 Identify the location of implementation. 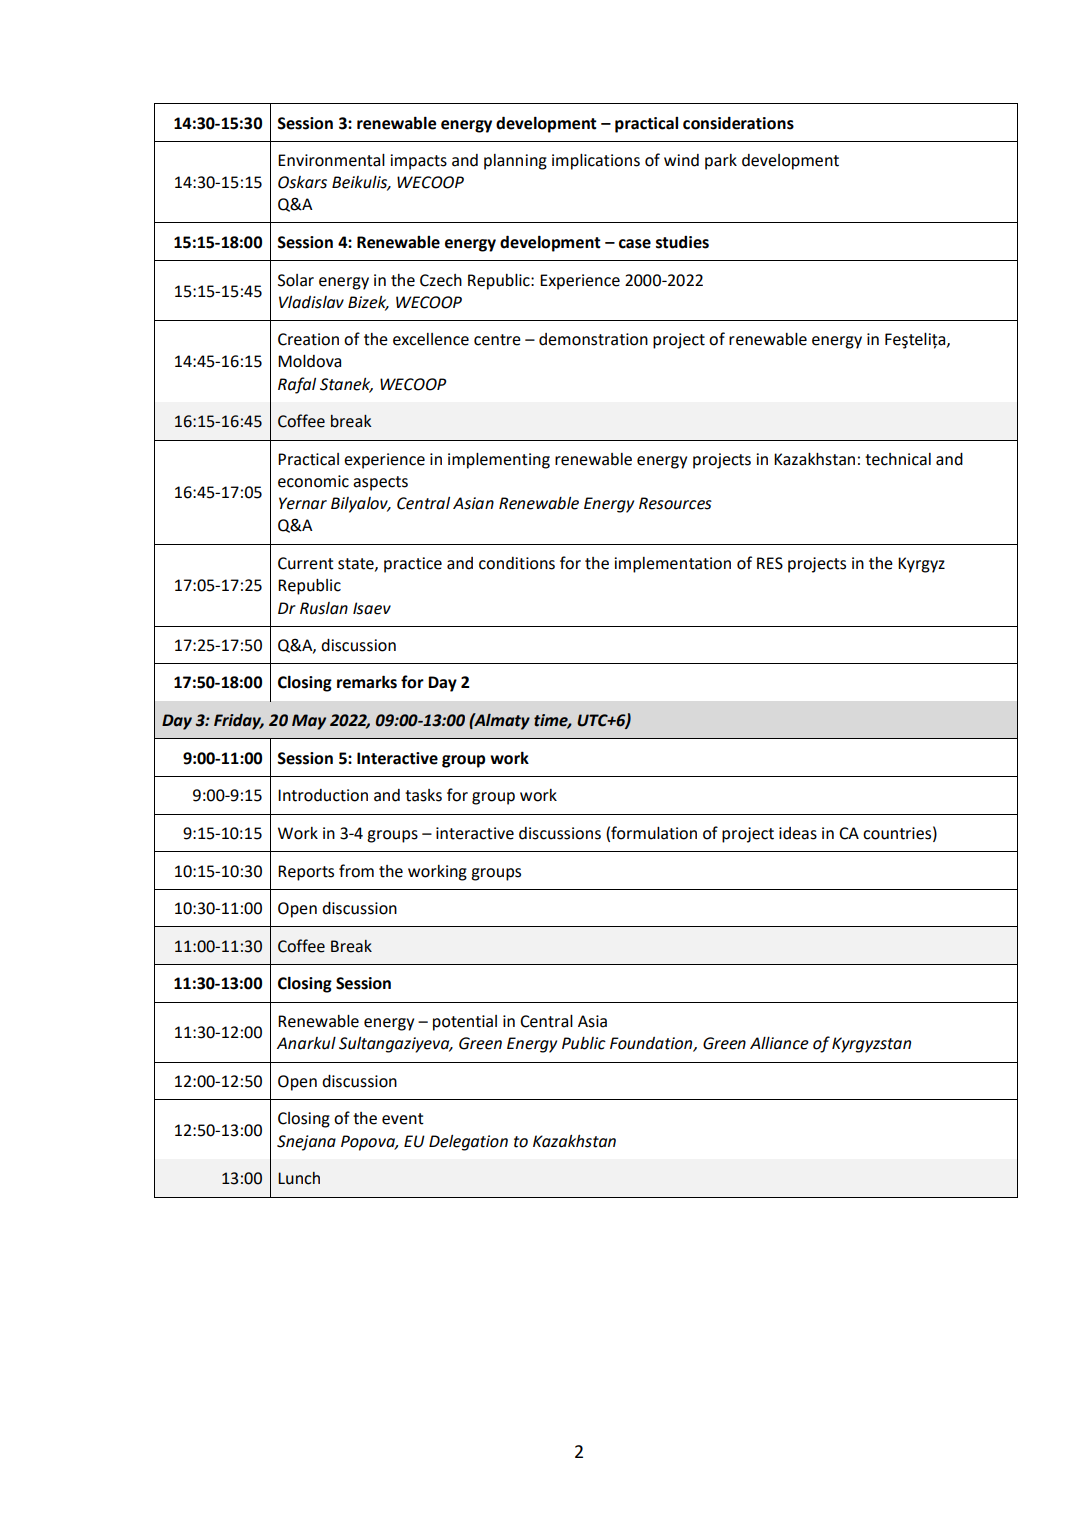
(672, 565).
